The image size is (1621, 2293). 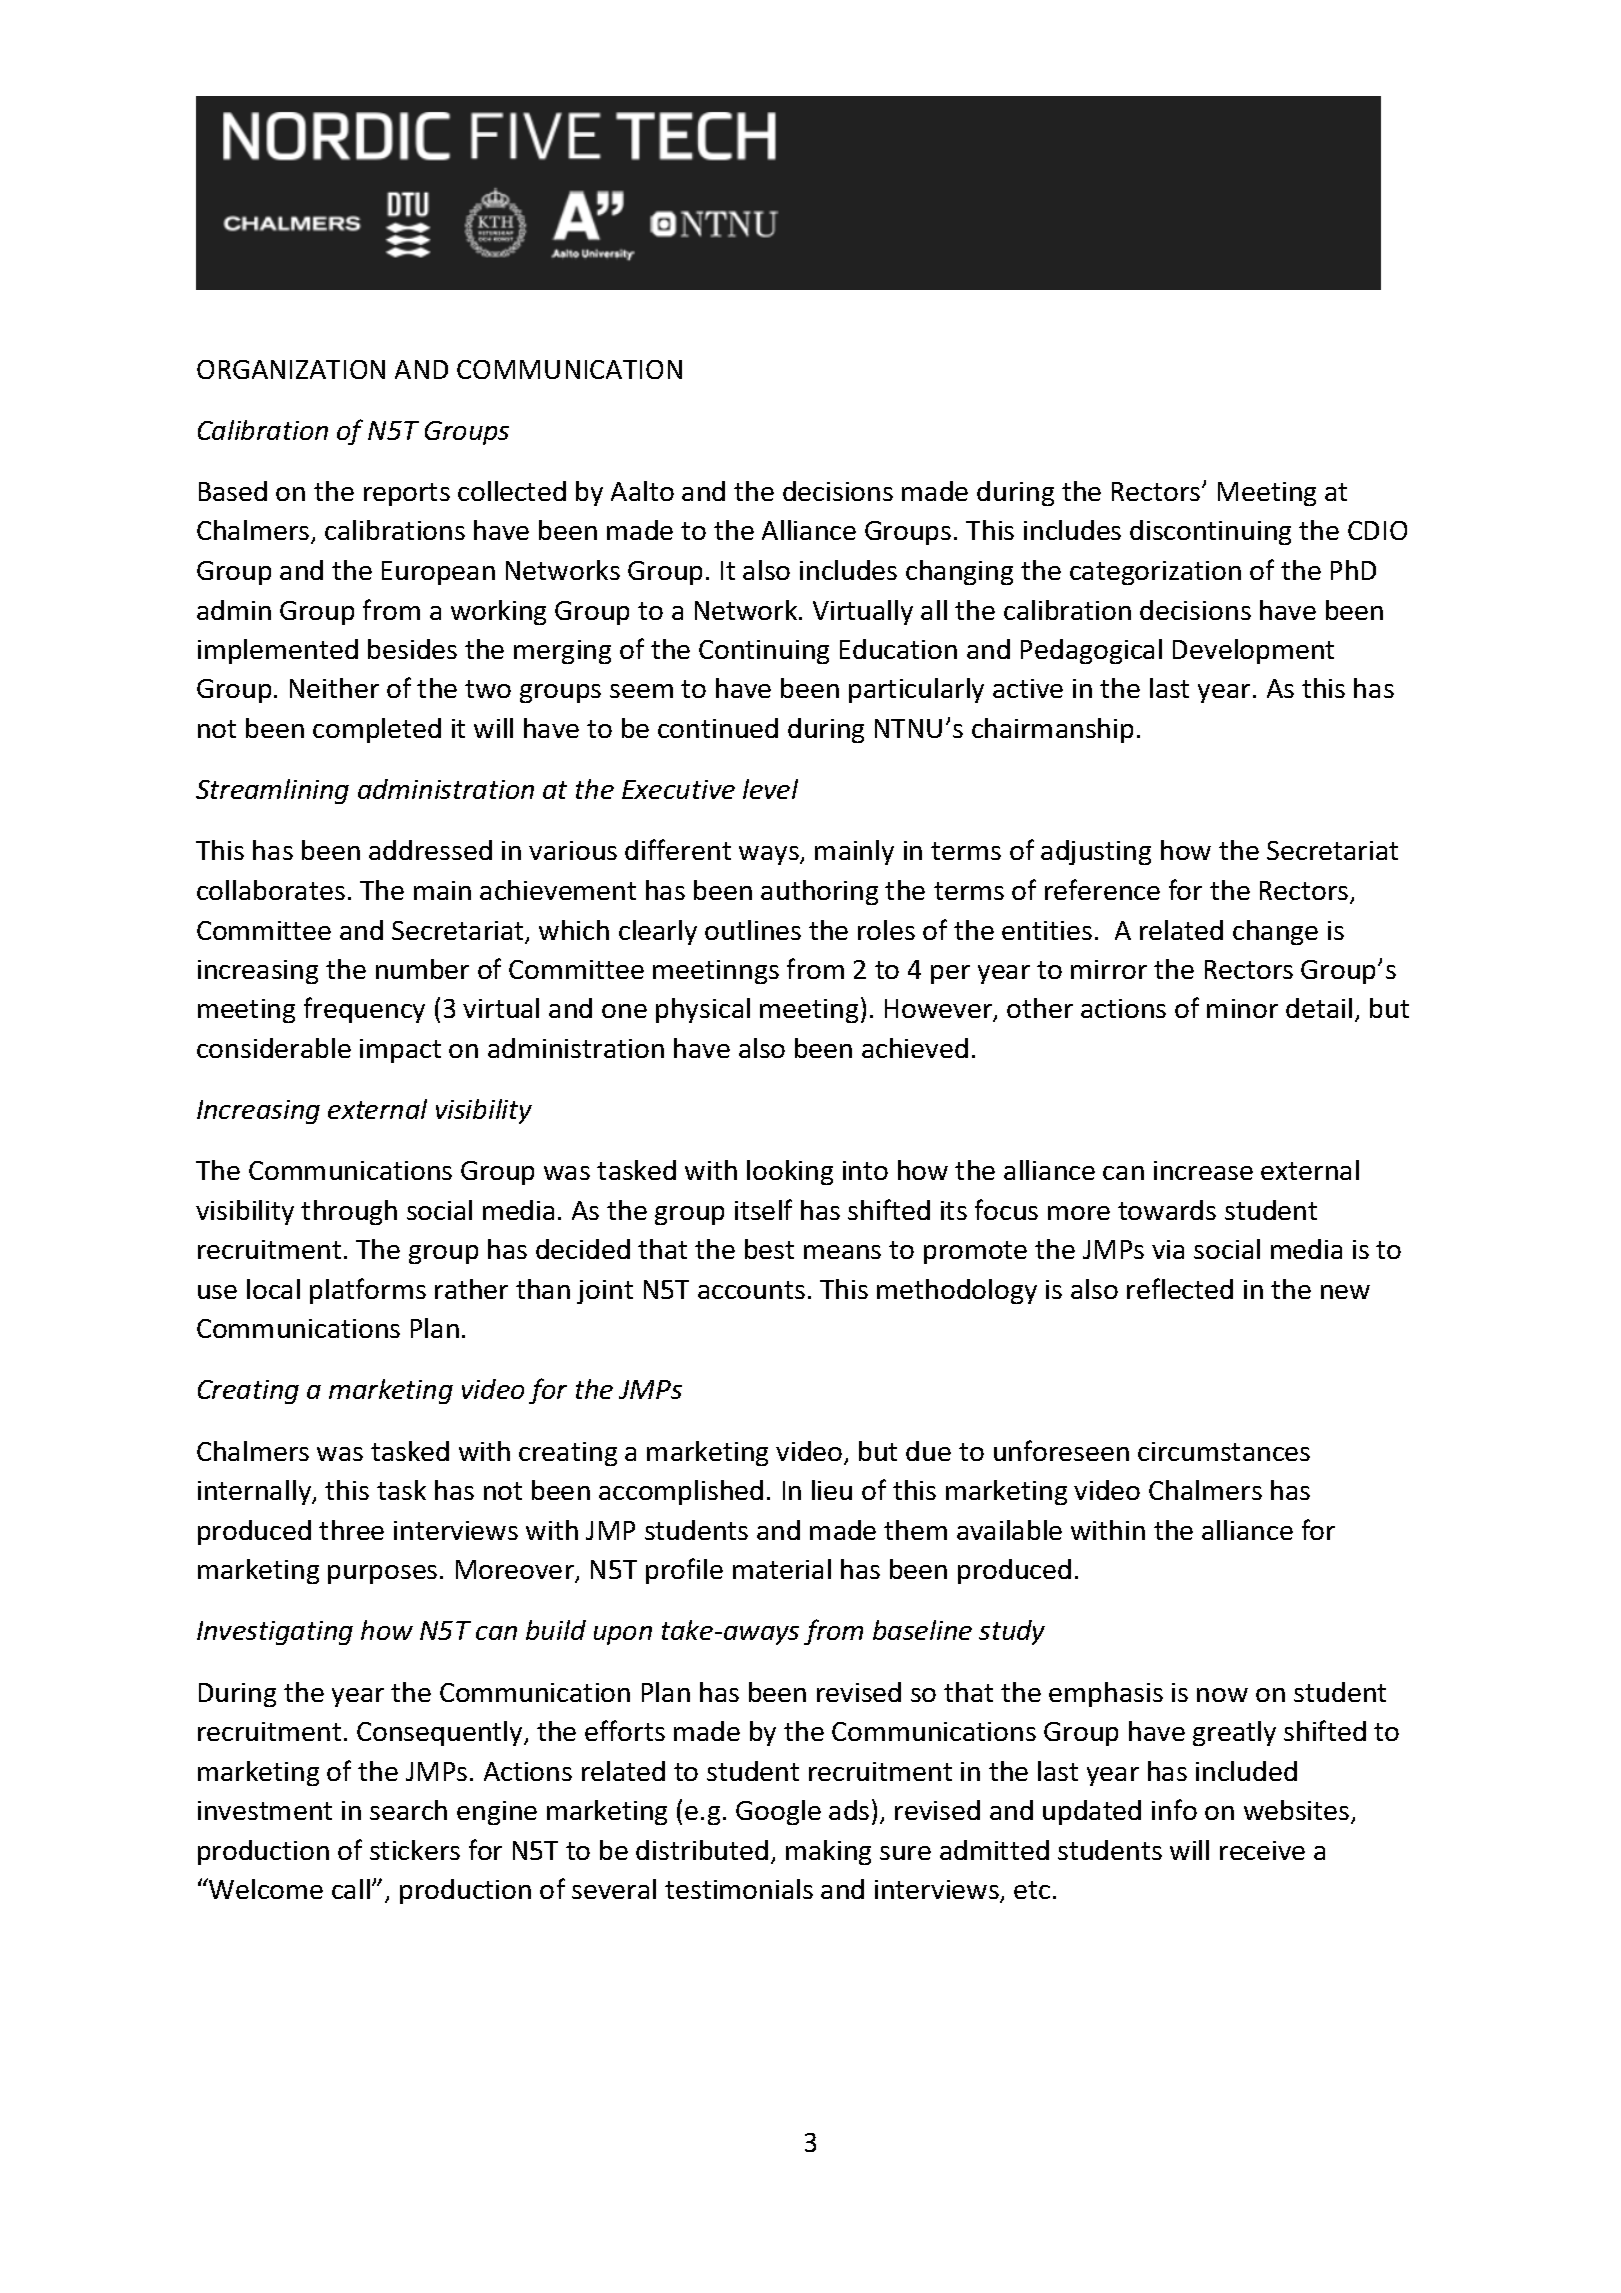 What do you see at coordinates (415, 1850) in the screenshot?
I see `stickers` at bounding box center [415, 1850].
